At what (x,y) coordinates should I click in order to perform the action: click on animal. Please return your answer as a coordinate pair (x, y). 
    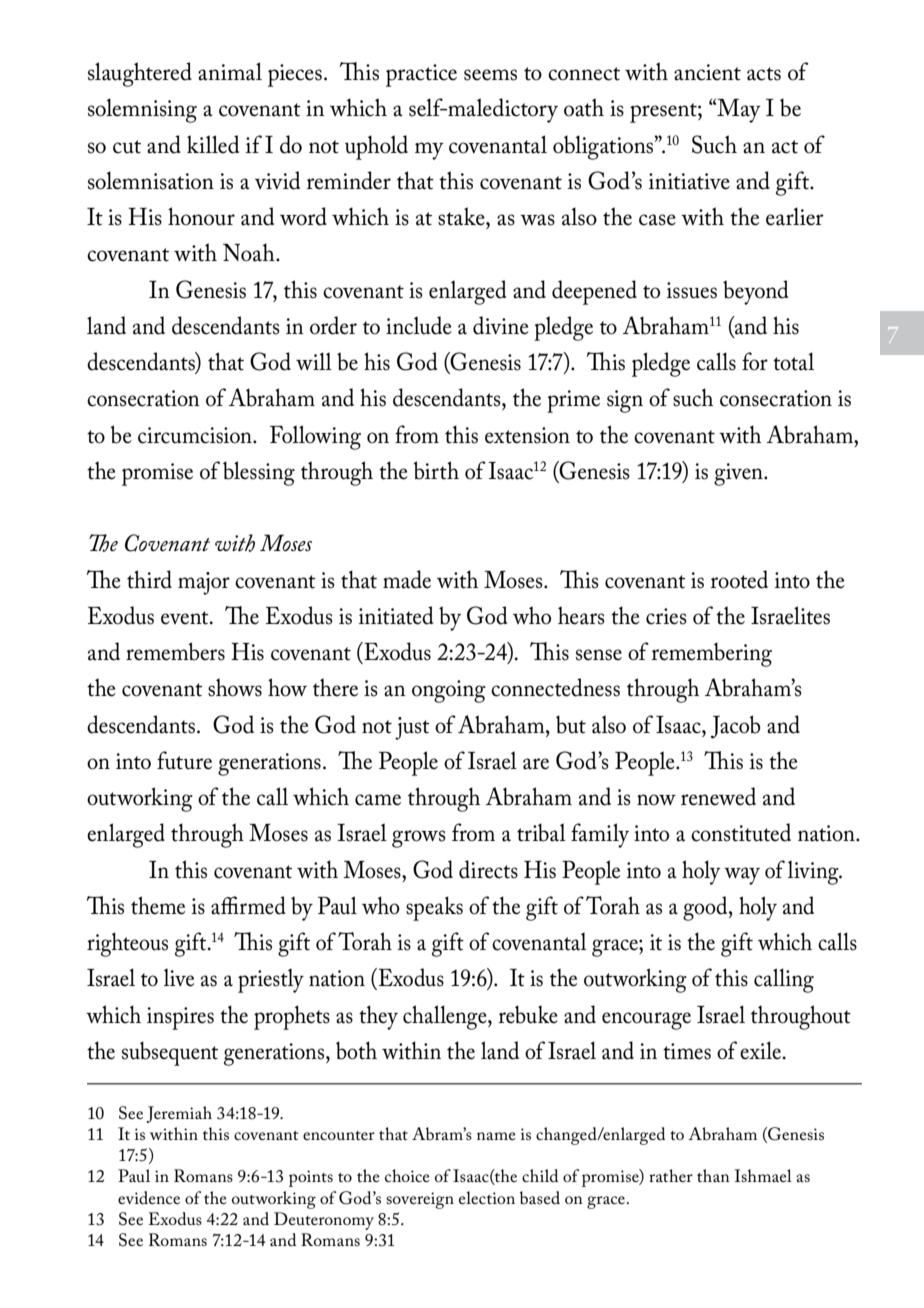
    Looking at the image, I should click on (230, 71).
